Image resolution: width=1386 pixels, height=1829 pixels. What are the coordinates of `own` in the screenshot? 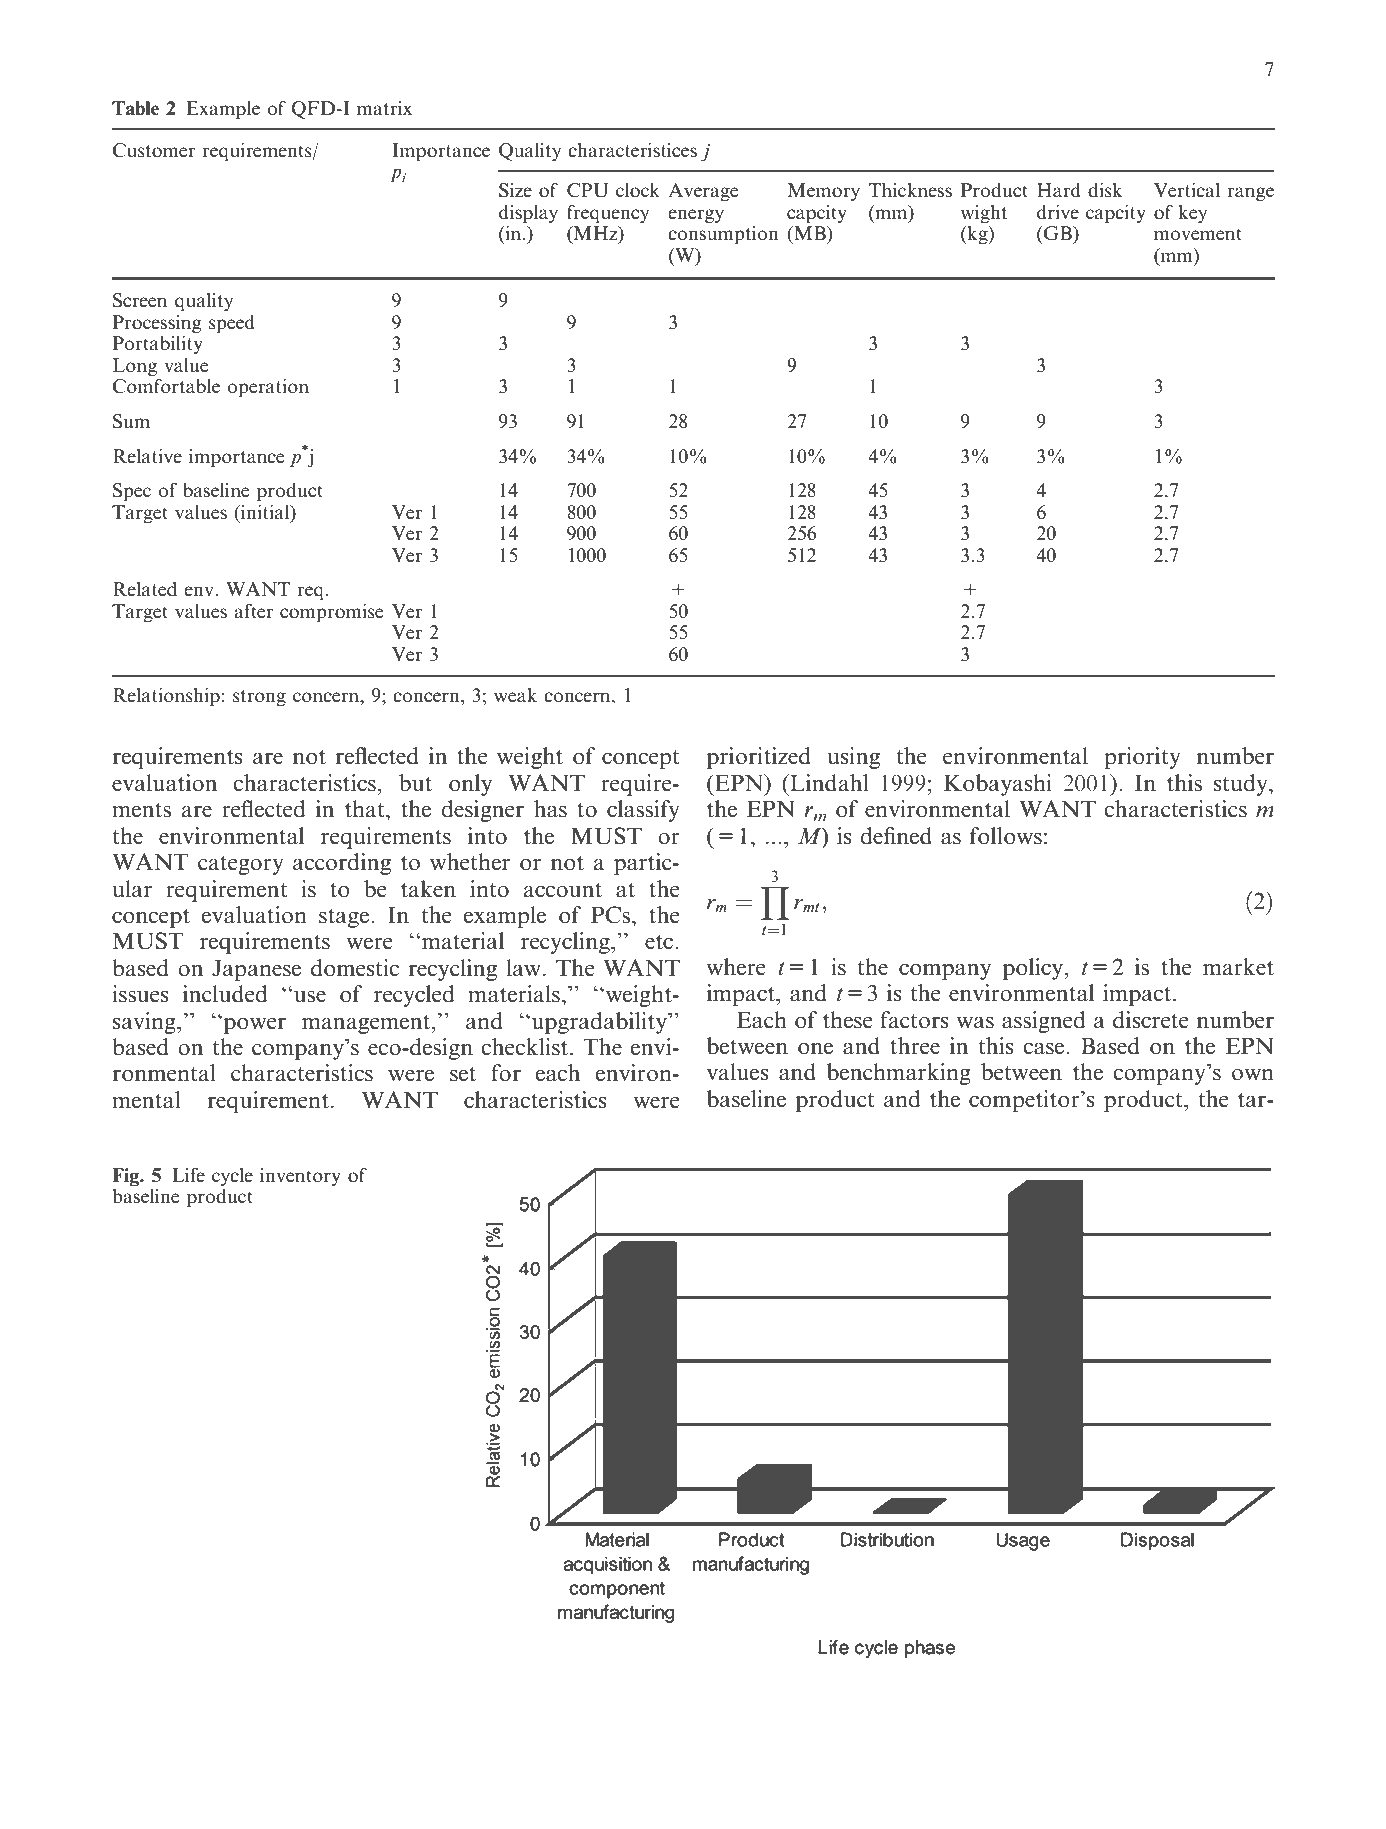 It's located at (1253, 1075).
